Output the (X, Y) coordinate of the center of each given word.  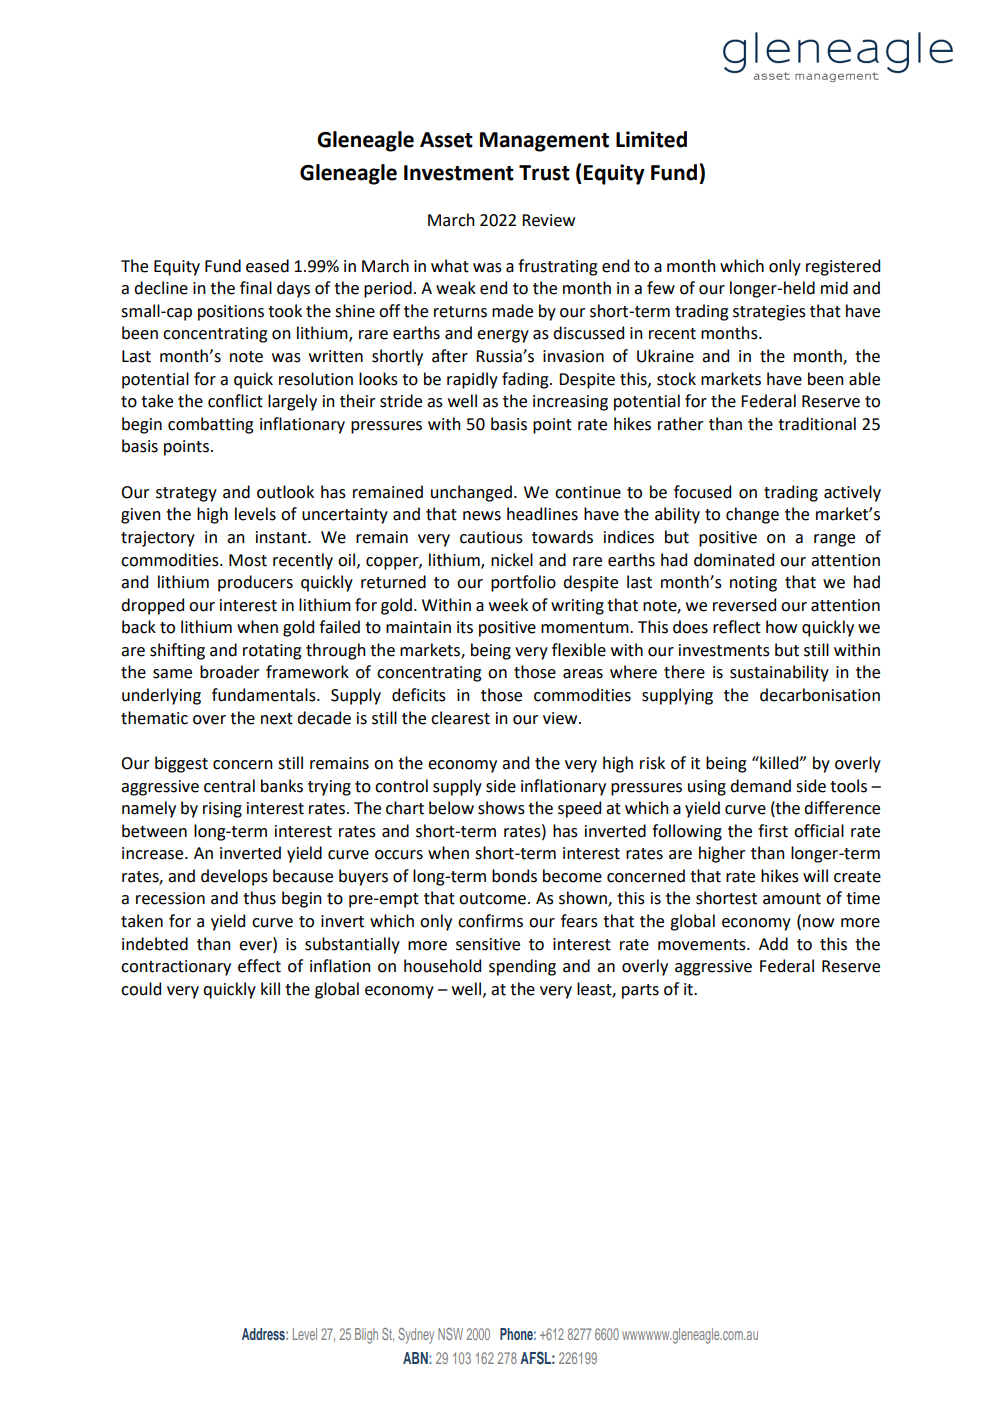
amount (792, 899)
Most (248, 560)
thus (259, 898)
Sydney (416, 1336)
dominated (734, 560)
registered (843, 267)
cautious (491, 537)
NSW (450, 1334)
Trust (544, 173)
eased (267, 266)
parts (640, 991)
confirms (490, 921)
